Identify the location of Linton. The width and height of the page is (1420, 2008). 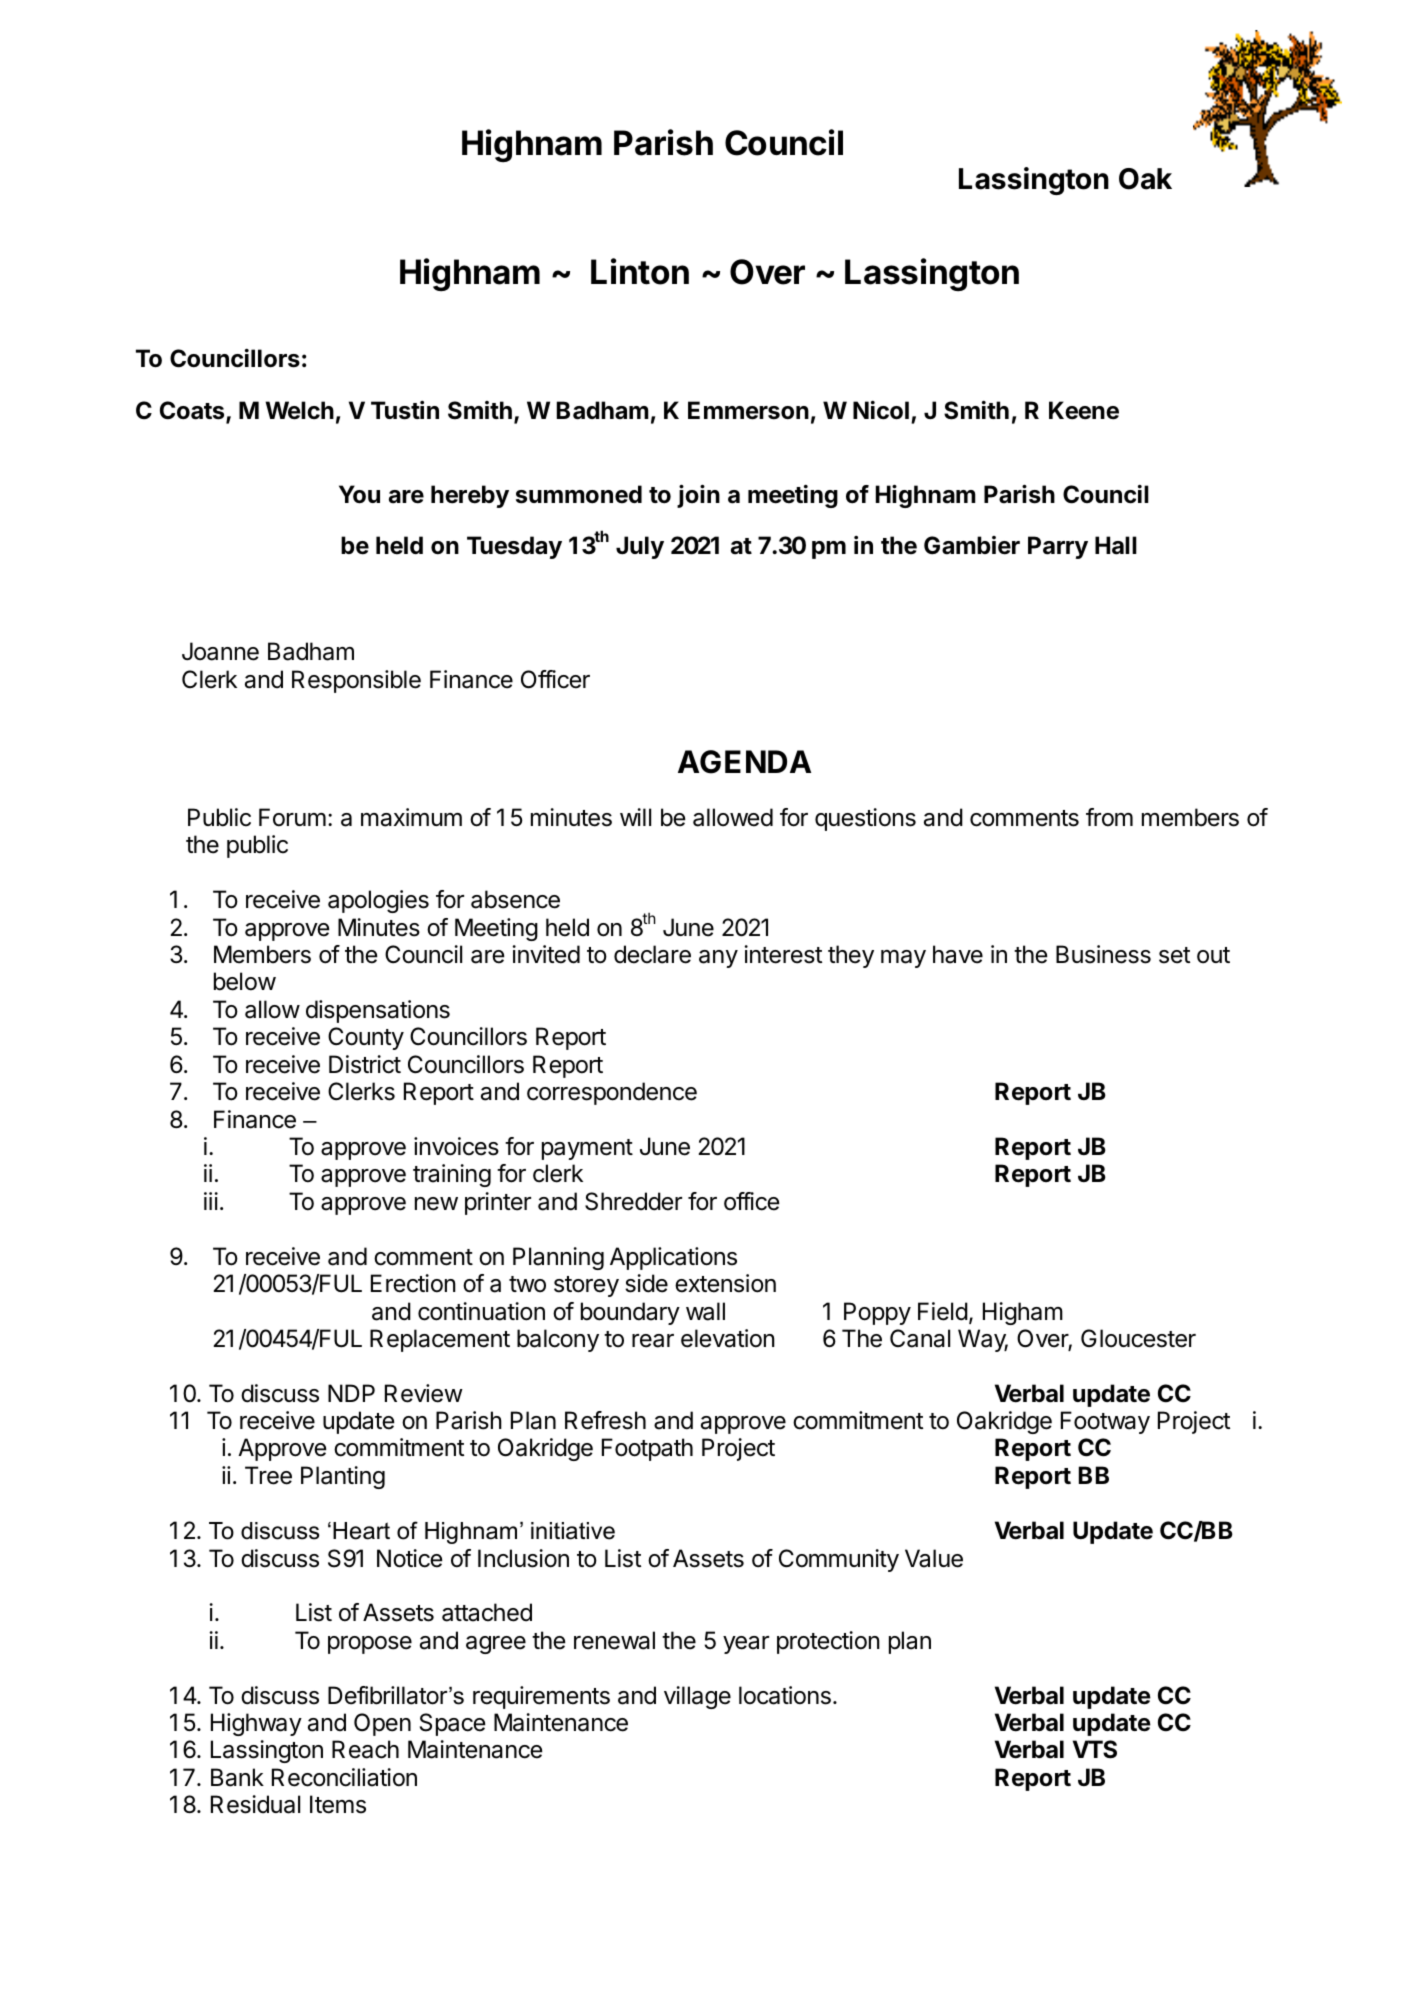
(640, 271).
